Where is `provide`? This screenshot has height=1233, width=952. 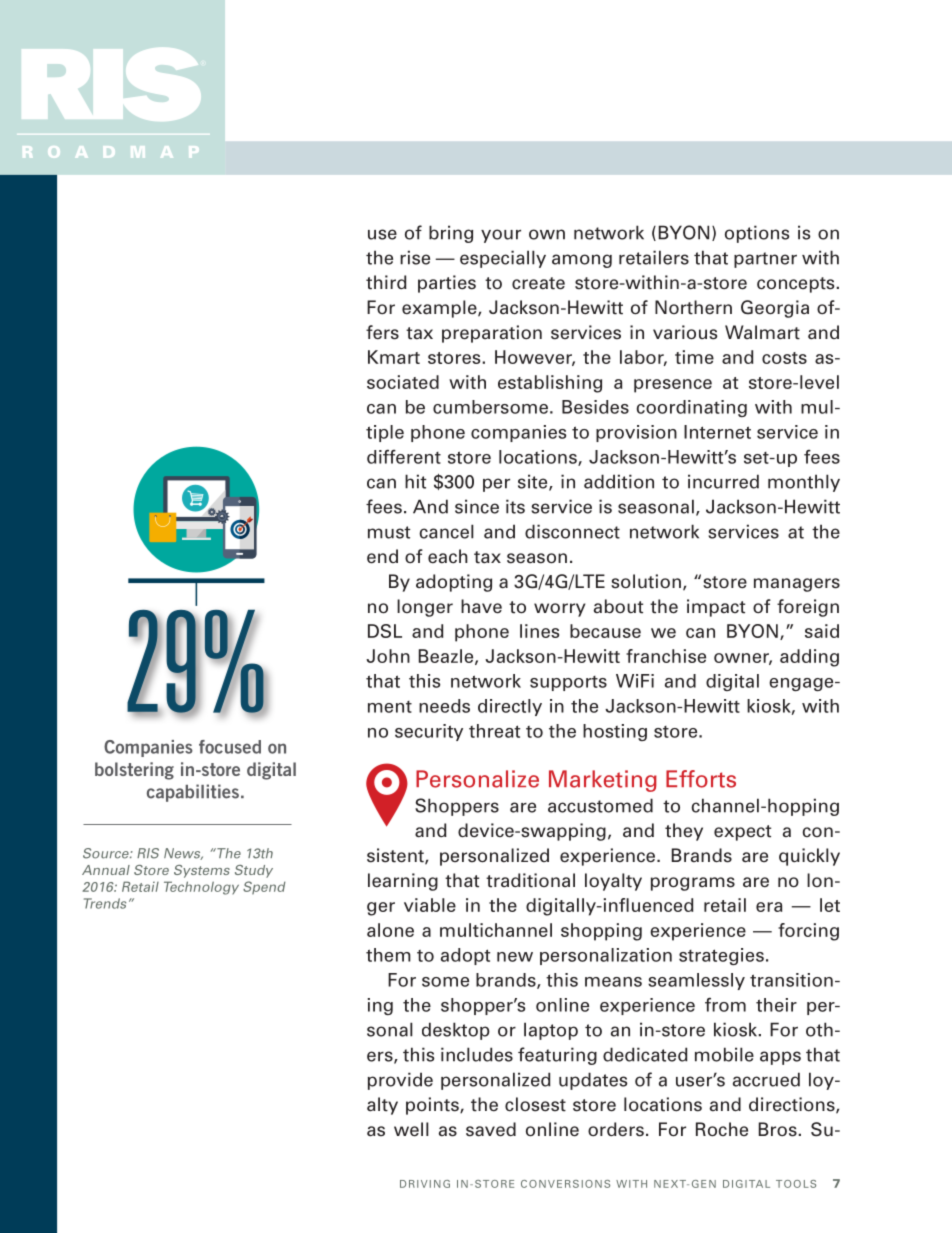
provide is located at coordinates (400, 1081).
